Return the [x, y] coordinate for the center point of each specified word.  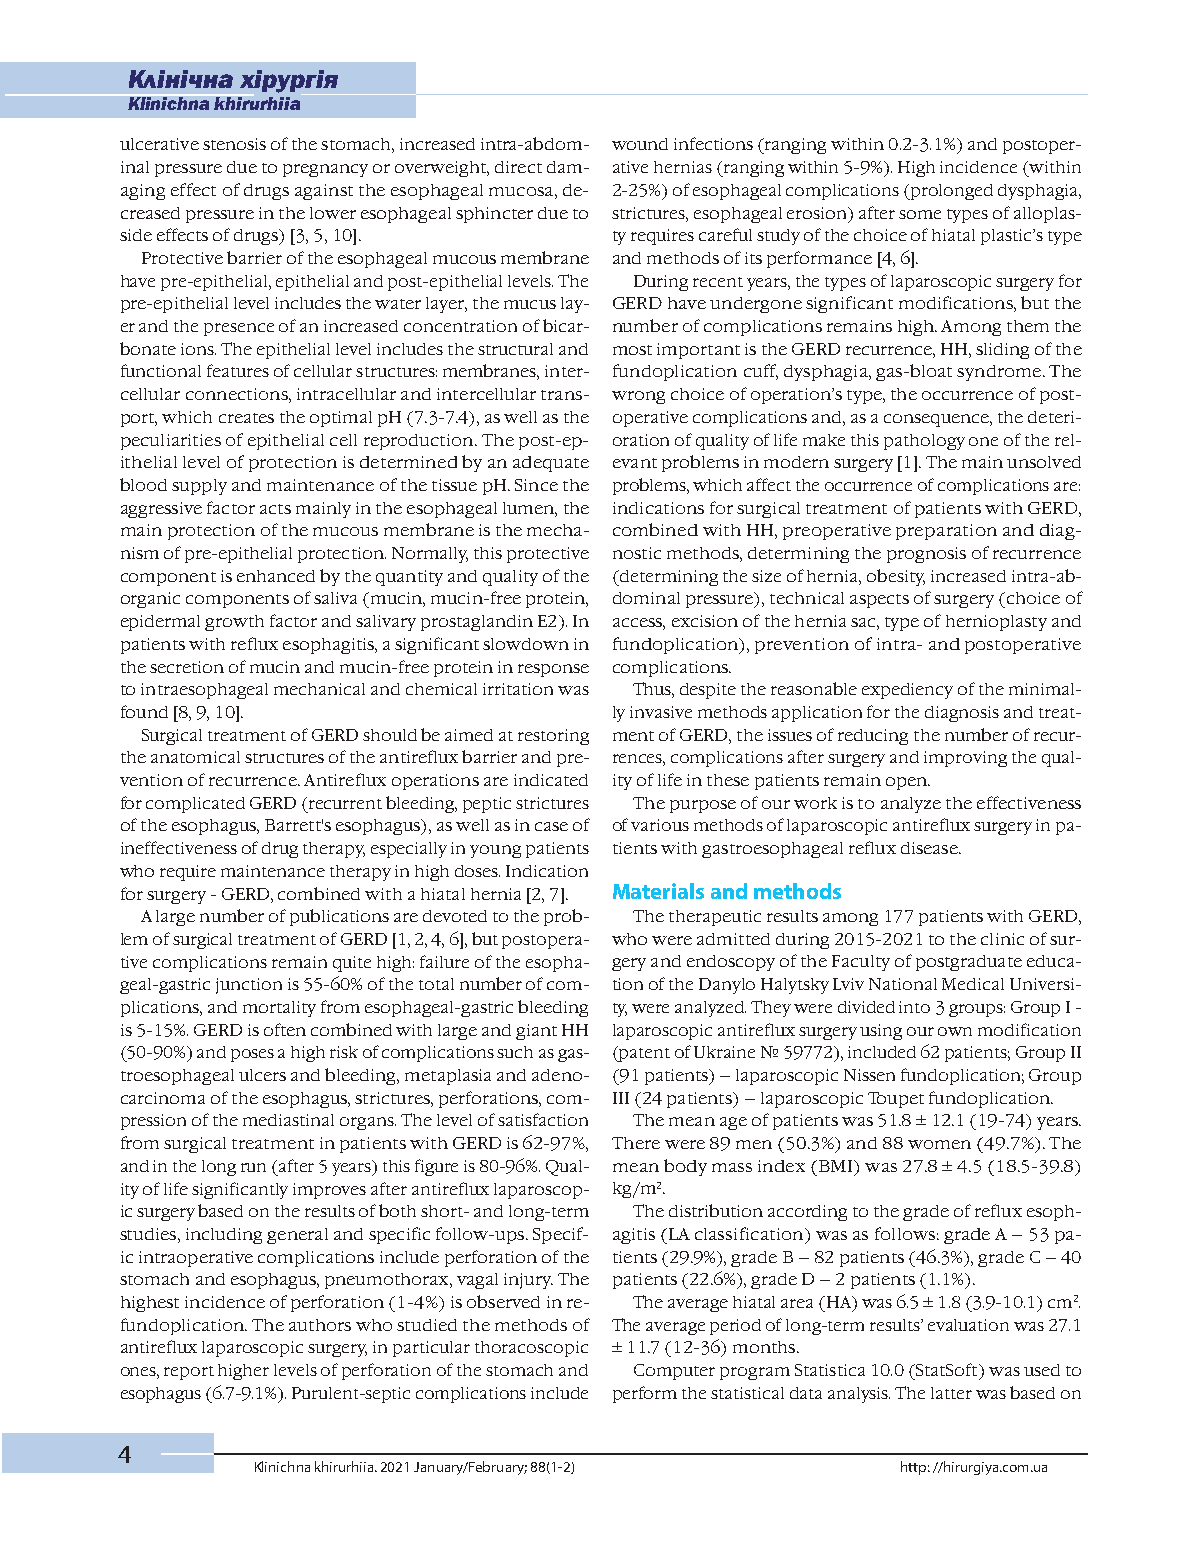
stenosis [234, 144]
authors [320, 1325]
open [908, 783]
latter [951, 1393]
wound [640, 144]
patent [643, 1054]
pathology [924, 442]
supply [199, 487]
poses [252, 1055]
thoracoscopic [531, 1349]
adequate [551, 464]
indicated [551, 780]
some [920, 214]
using [881, 1032]
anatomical [195, 757]
